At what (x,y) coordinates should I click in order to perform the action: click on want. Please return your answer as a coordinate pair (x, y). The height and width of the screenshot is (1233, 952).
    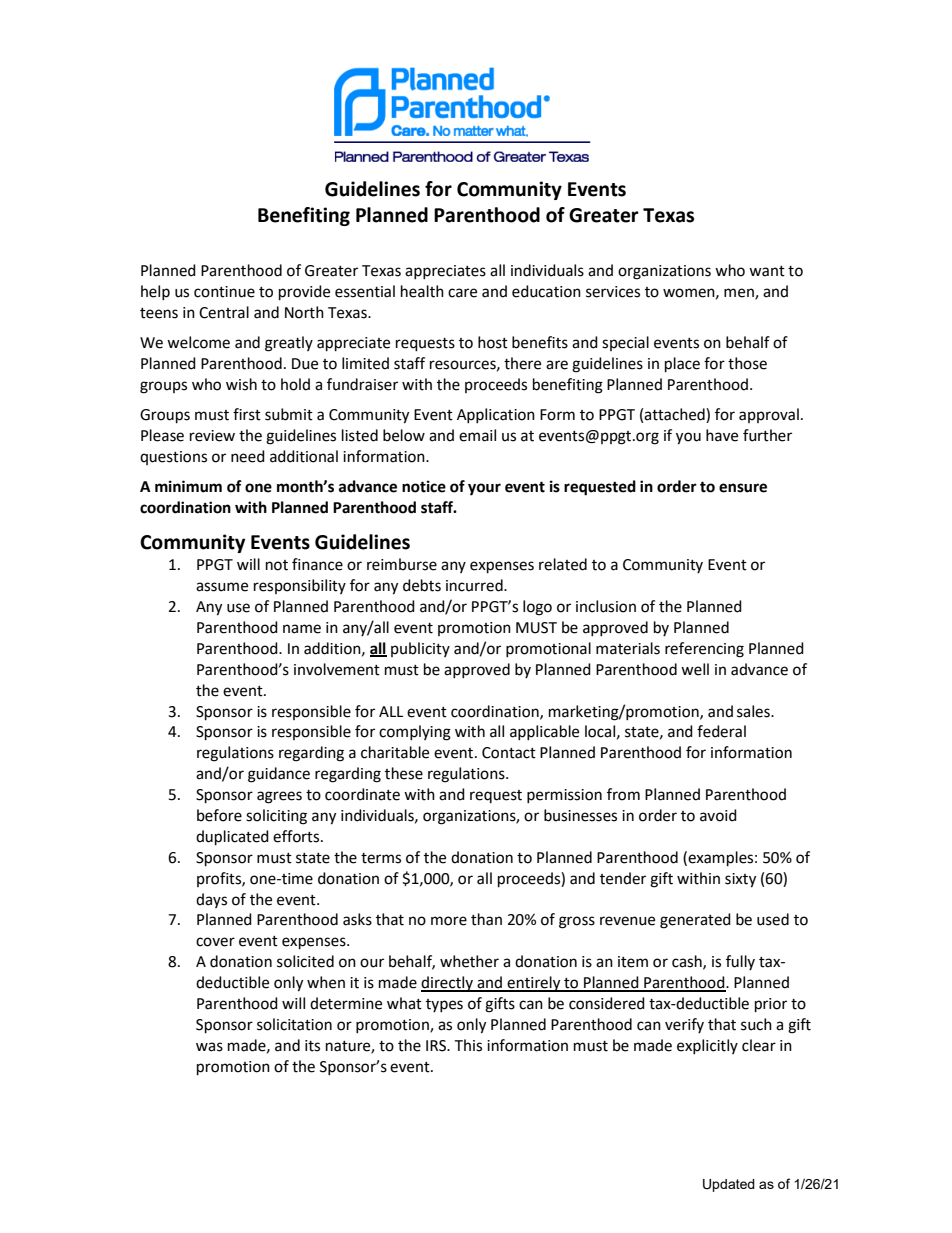
    Looking at the image, I should click on (767, 271).
